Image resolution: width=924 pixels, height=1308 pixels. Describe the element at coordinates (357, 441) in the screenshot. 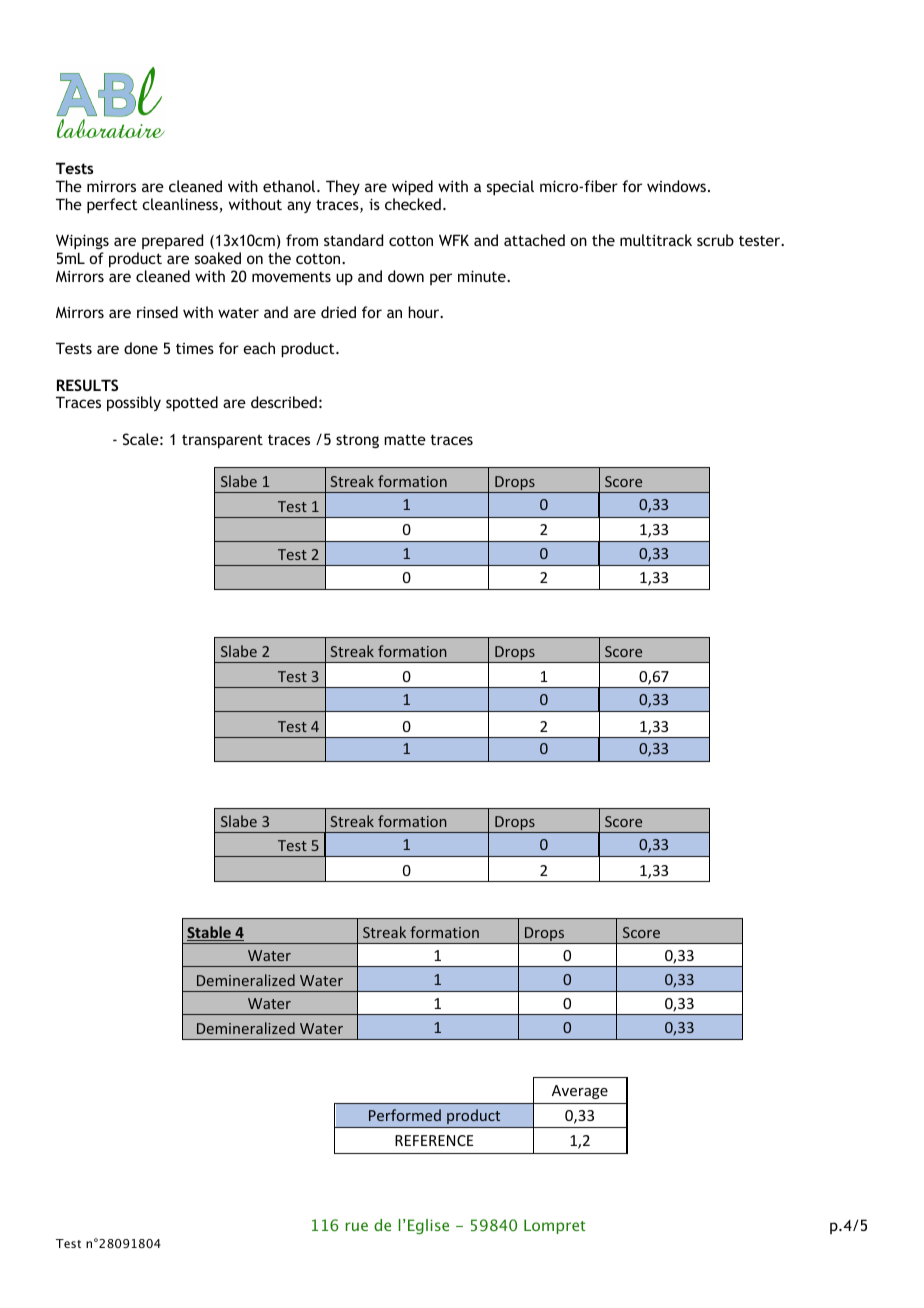

I see `strong` at that location.
